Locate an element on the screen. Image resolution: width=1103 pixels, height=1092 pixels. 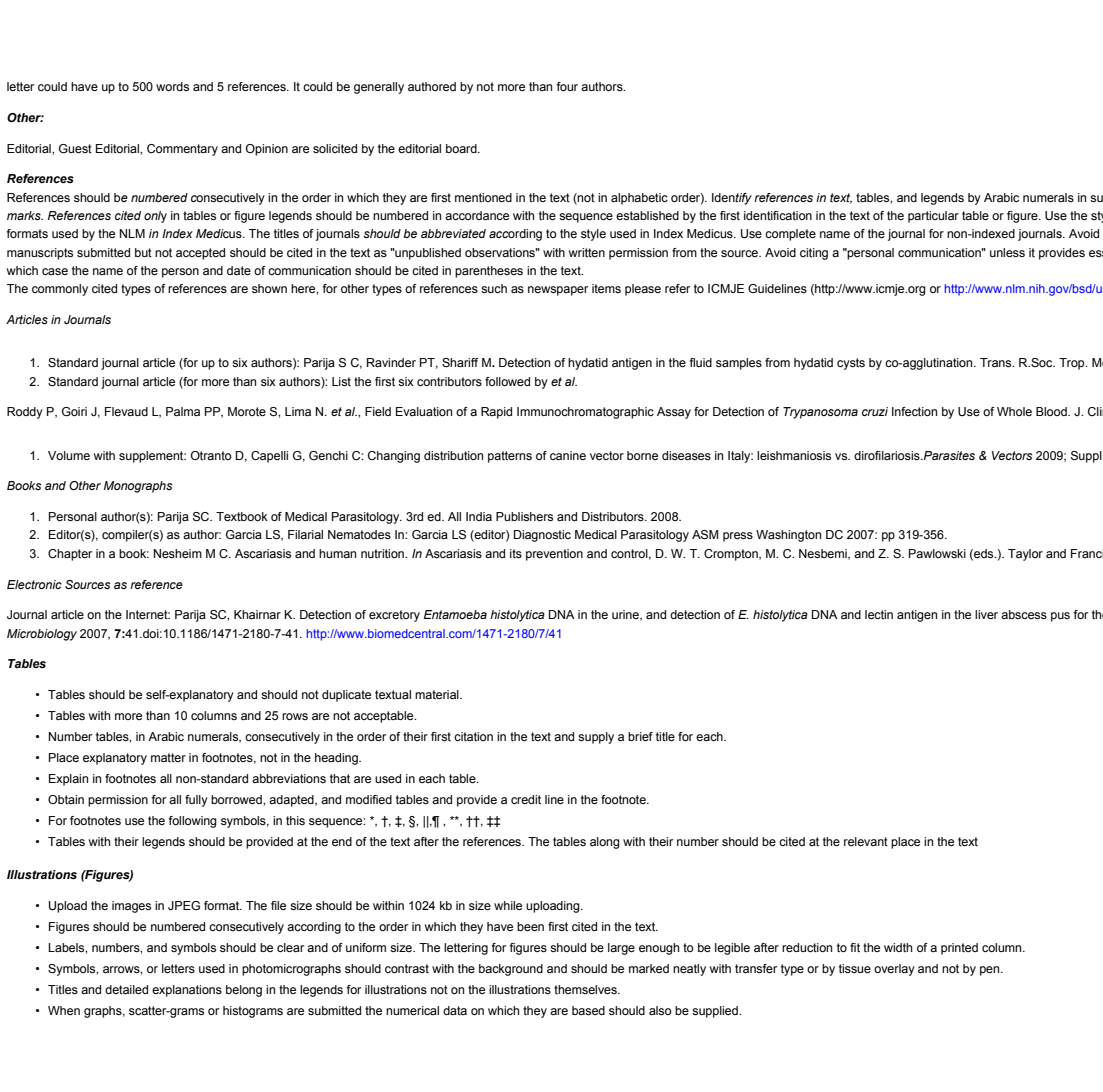
matter is located at coordinates (168, 757).
